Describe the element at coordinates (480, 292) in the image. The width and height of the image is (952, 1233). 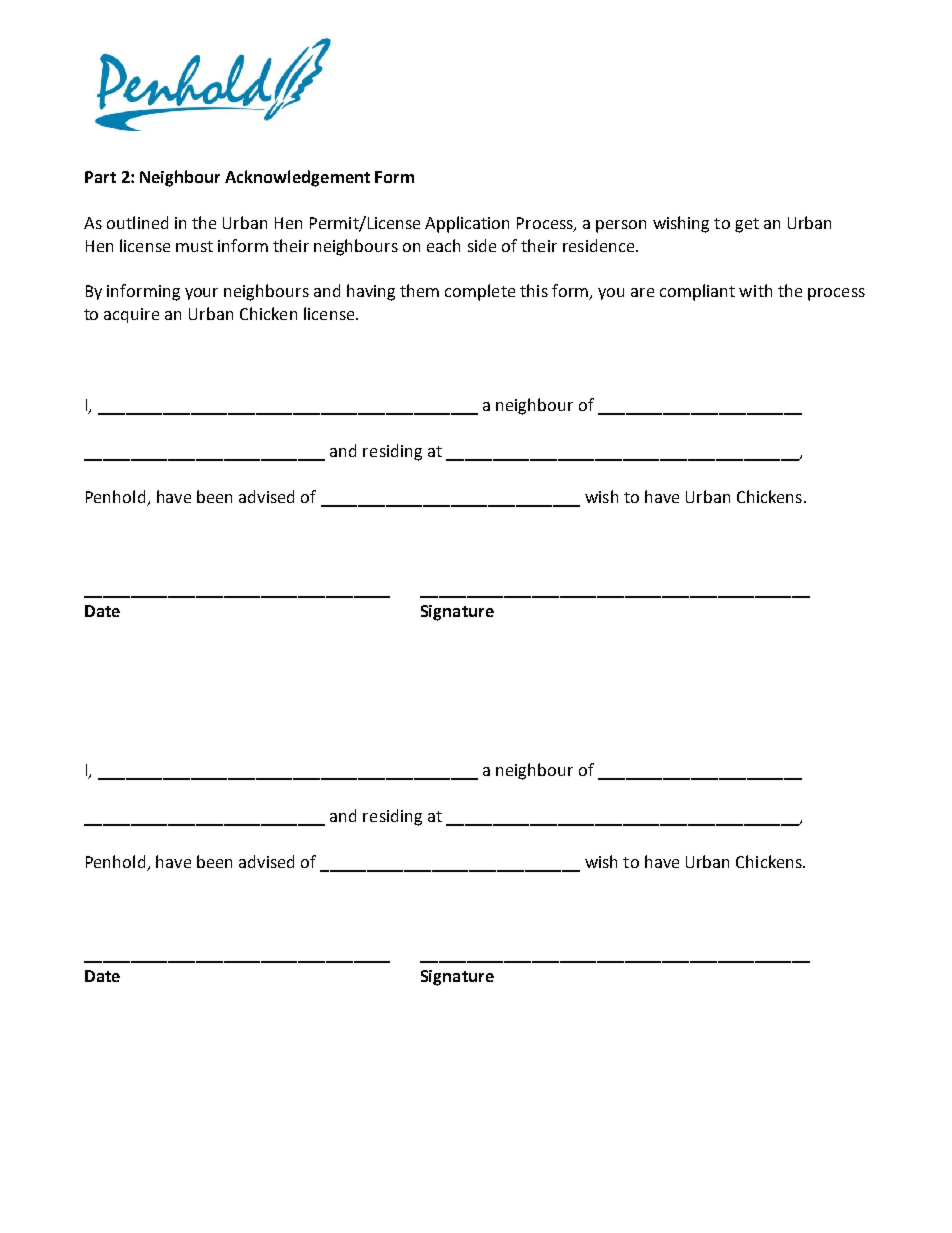
I see `complete` at that location.
